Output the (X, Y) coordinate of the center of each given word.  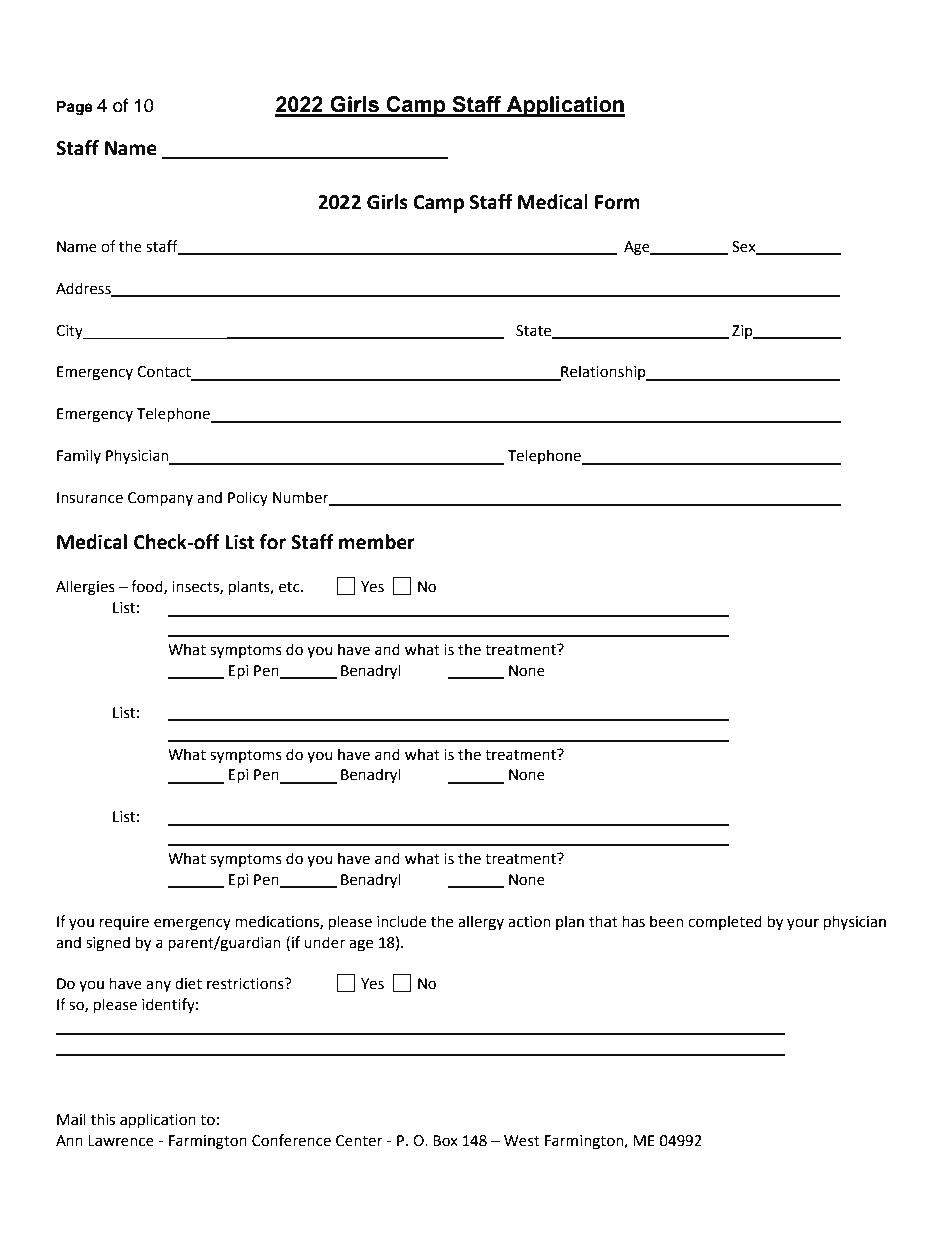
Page (75, 108)
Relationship (603, 373)
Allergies (85, 588)
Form (617, 202)
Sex (745, 247)
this (103, 1119)
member (377, 542)
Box (445, 1141)
